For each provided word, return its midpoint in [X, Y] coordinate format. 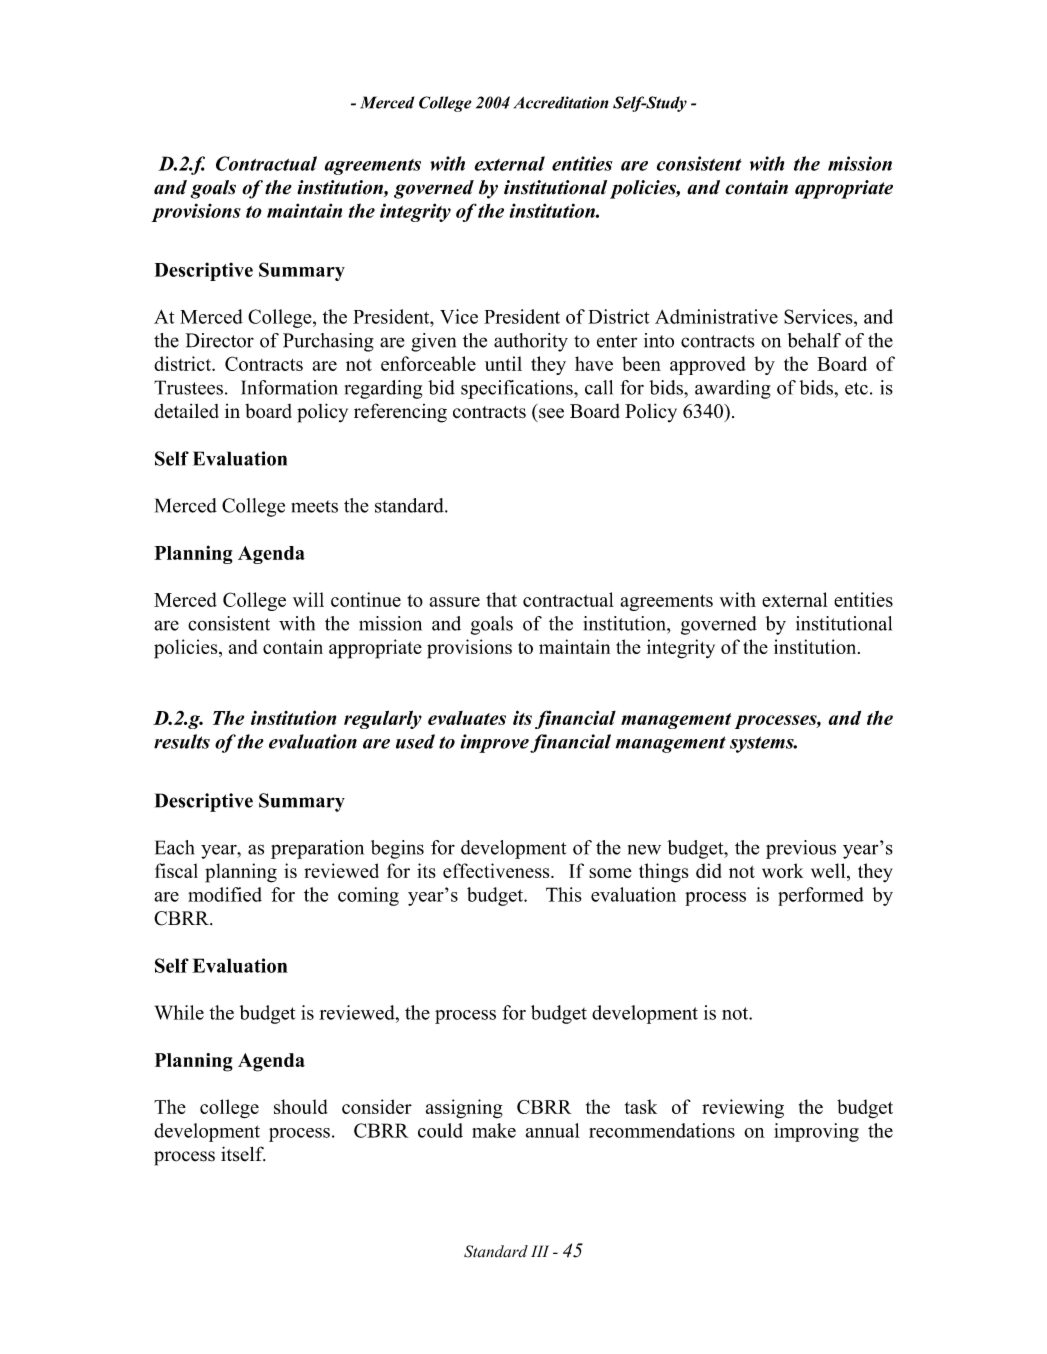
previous [801, 849]
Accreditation [561, 102]
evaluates [467, 718]
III [540, 1251]
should [301, 1106]
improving [816, 1132]
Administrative [716, 316]
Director [219, 340]
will [308, 599]
